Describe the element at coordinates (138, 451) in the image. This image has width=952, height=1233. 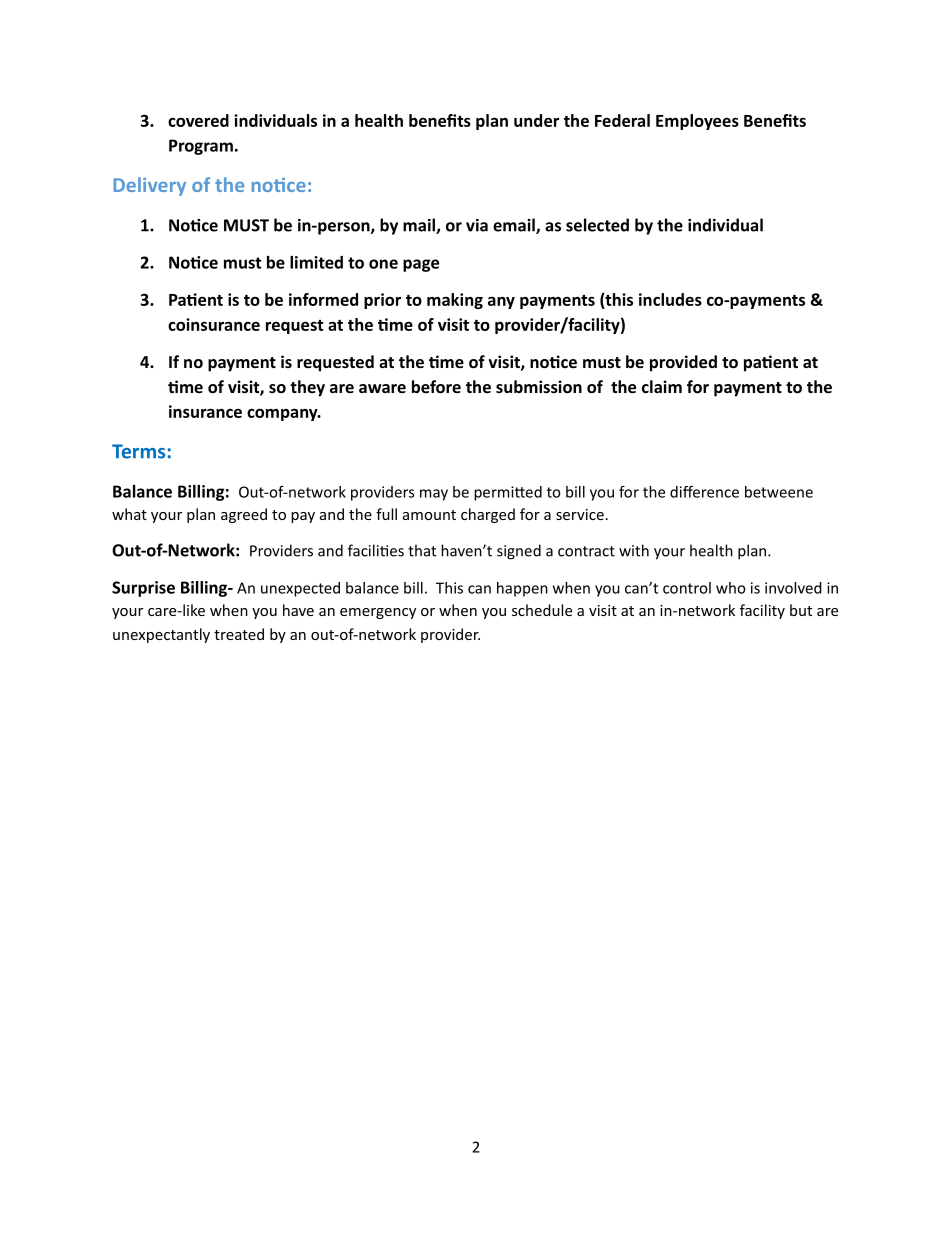
I see `Terms` at that location.
